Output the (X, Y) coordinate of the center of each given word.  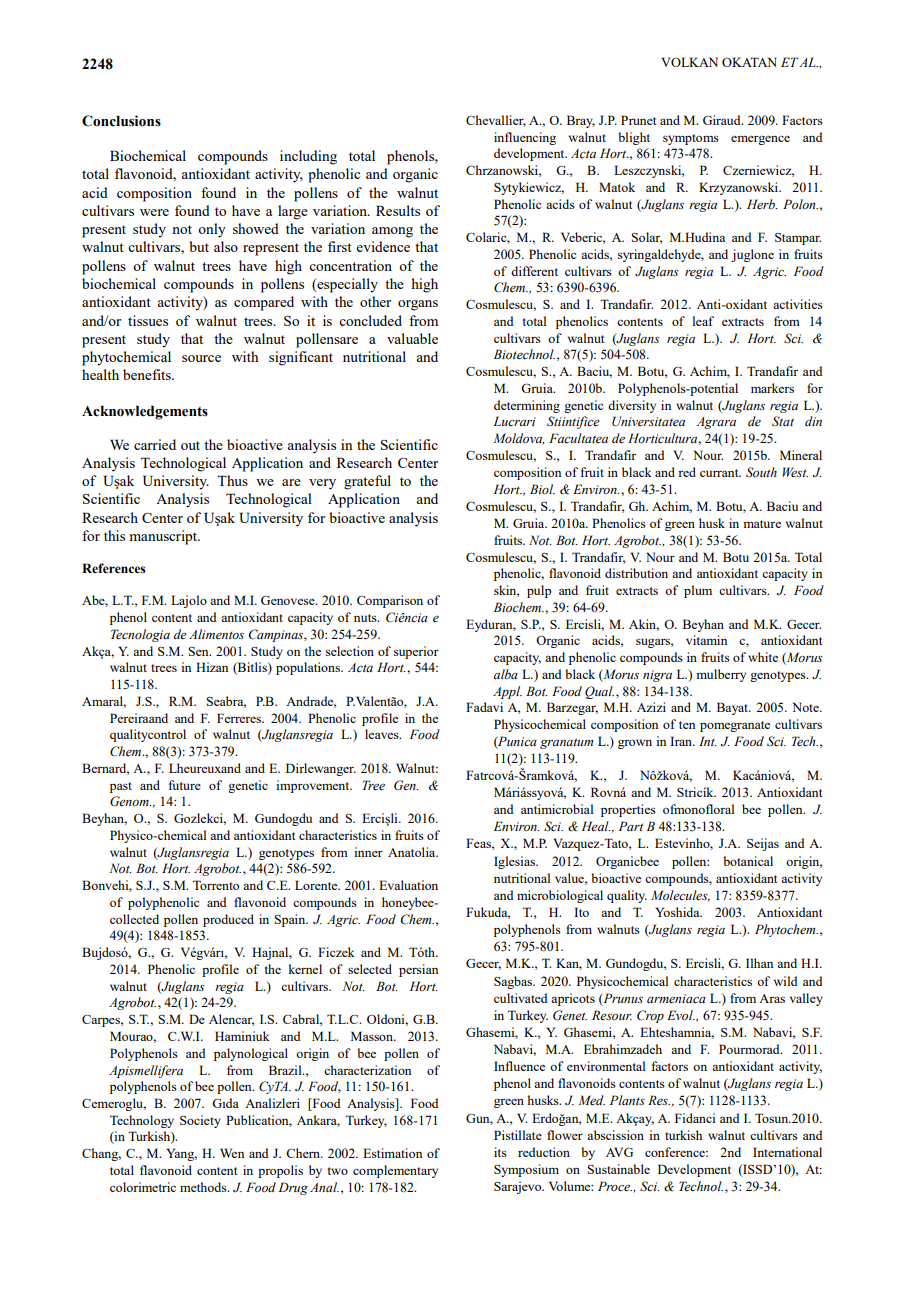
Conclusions (121, 121)
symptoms (691, 139)
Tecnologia (140, 635)
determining (527, 406)
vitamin (706, 640)
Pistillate (518, 1135)
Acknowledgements (145, 412)
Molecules (680, 896)
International (787, 1152)
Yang (181, 1154)
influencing (525, 138)
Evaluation (408, 885)
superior (416, 652)
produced (228, 920)
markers (772, 388)
